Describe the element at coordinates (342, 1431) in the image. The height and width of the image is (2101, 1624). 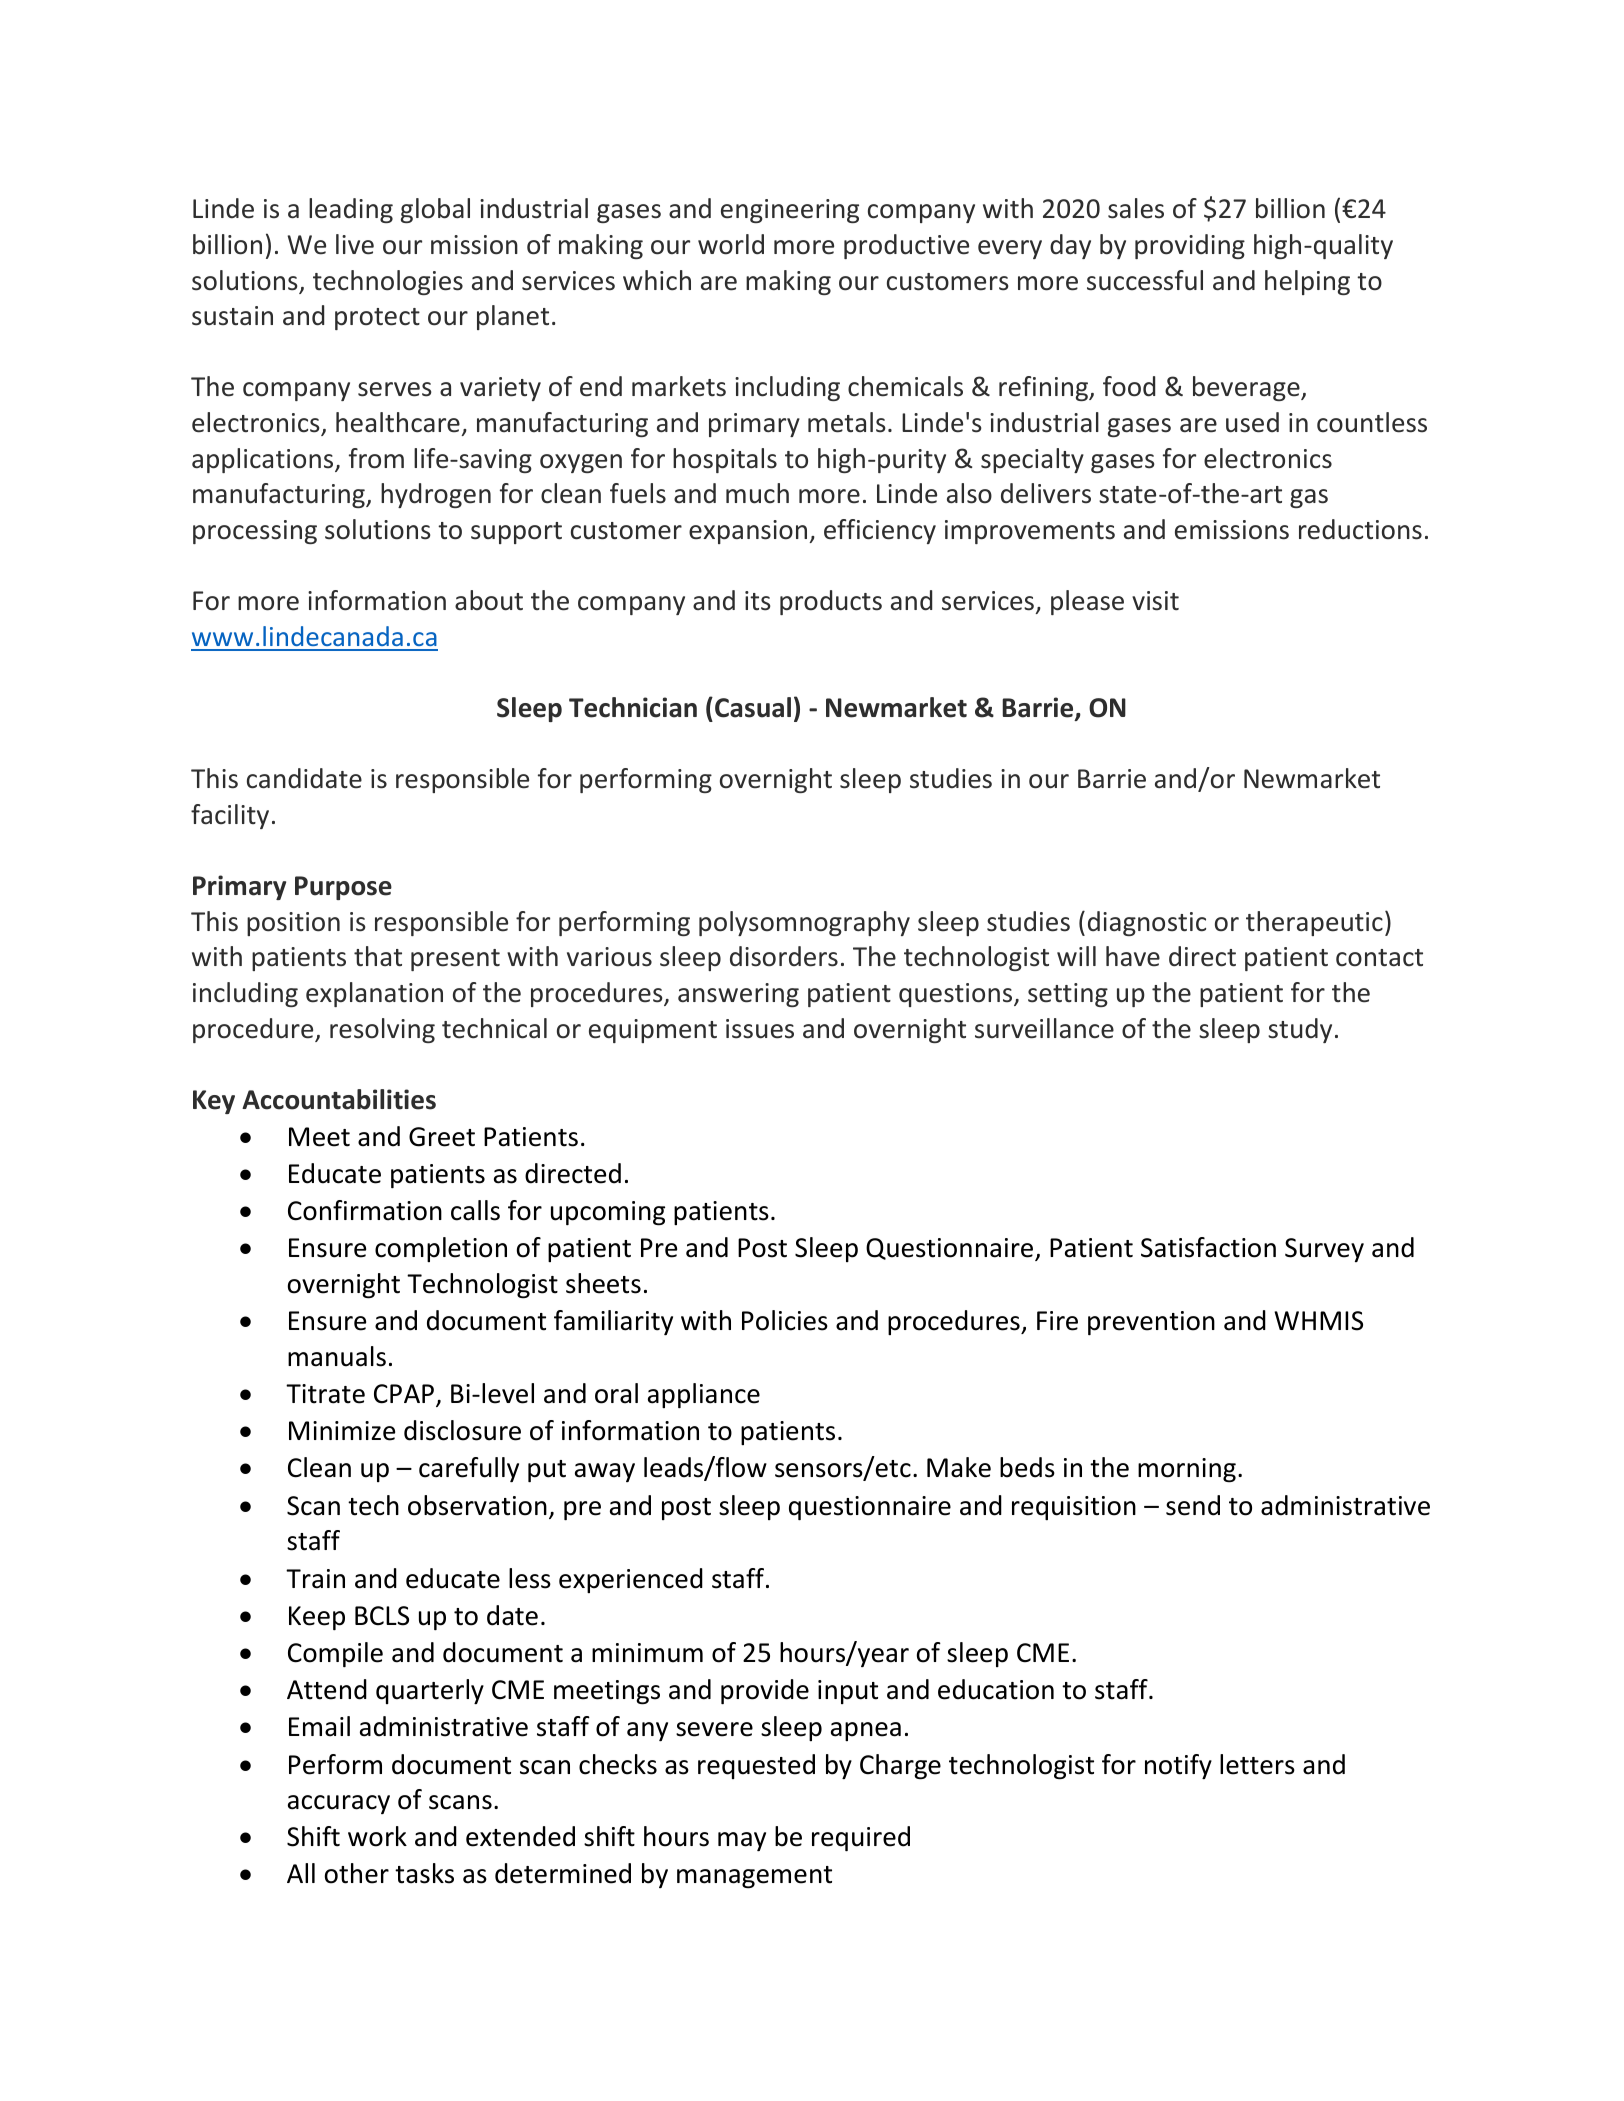
I see `Minimize` at that location.
